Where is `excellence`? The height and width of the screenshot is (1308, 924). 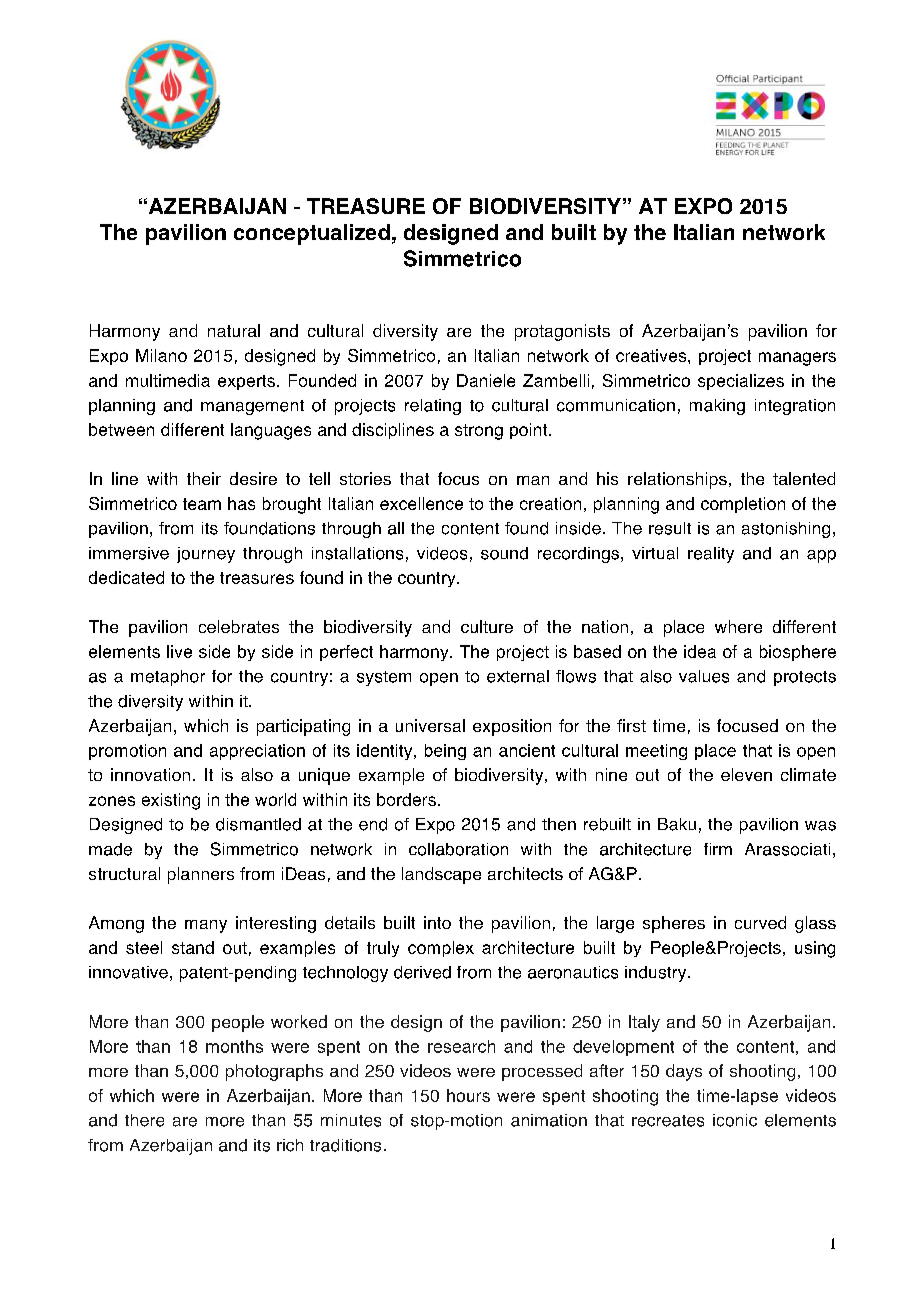 excellence is located at coordinates (421, 503).
